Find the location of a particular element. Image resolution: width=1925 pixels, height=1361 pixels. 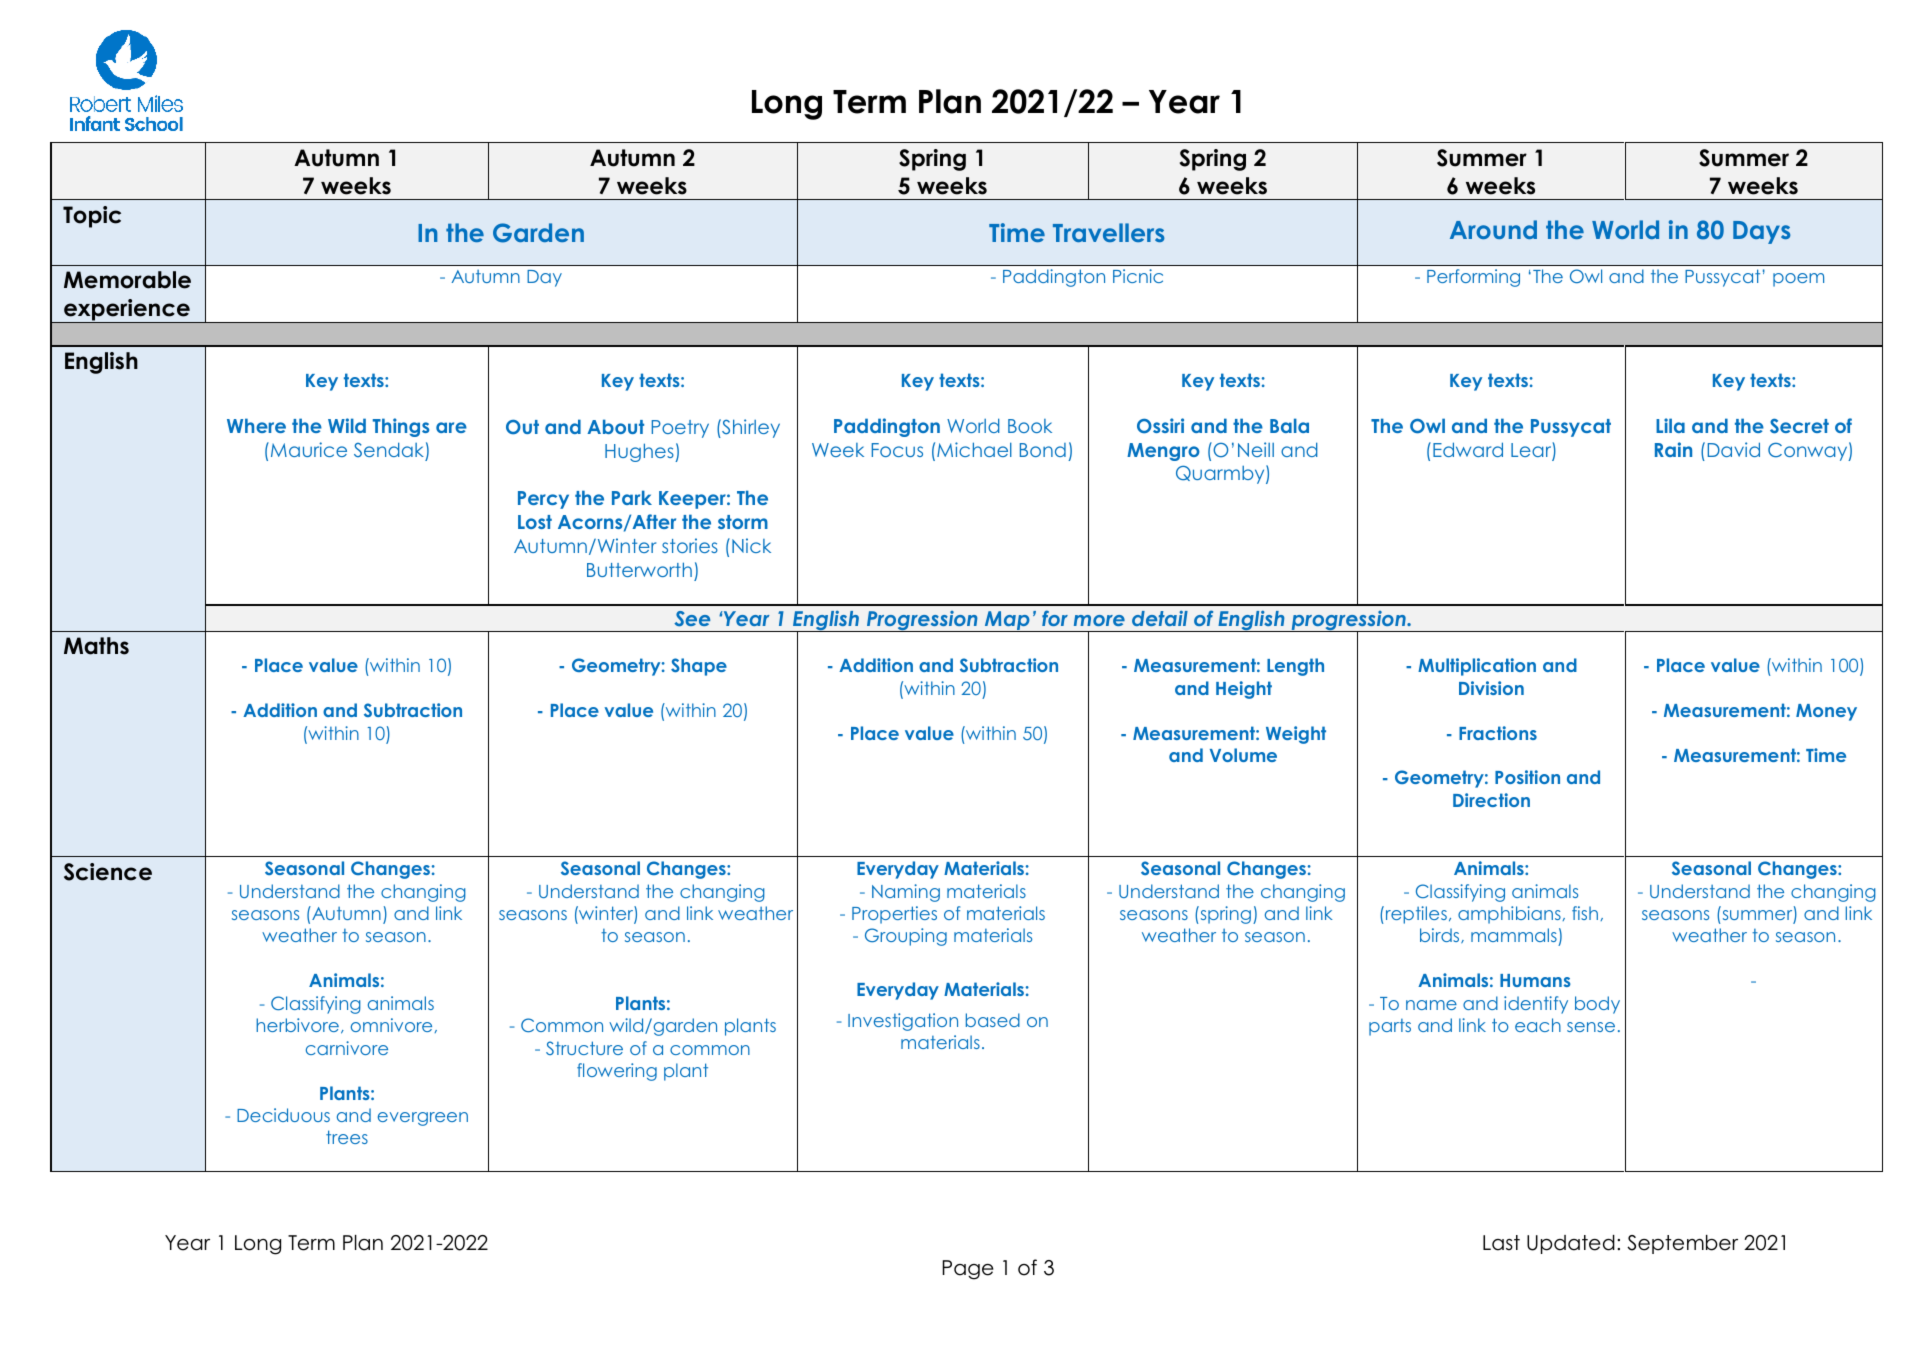

Around is located at coordinates (1493, 229).
